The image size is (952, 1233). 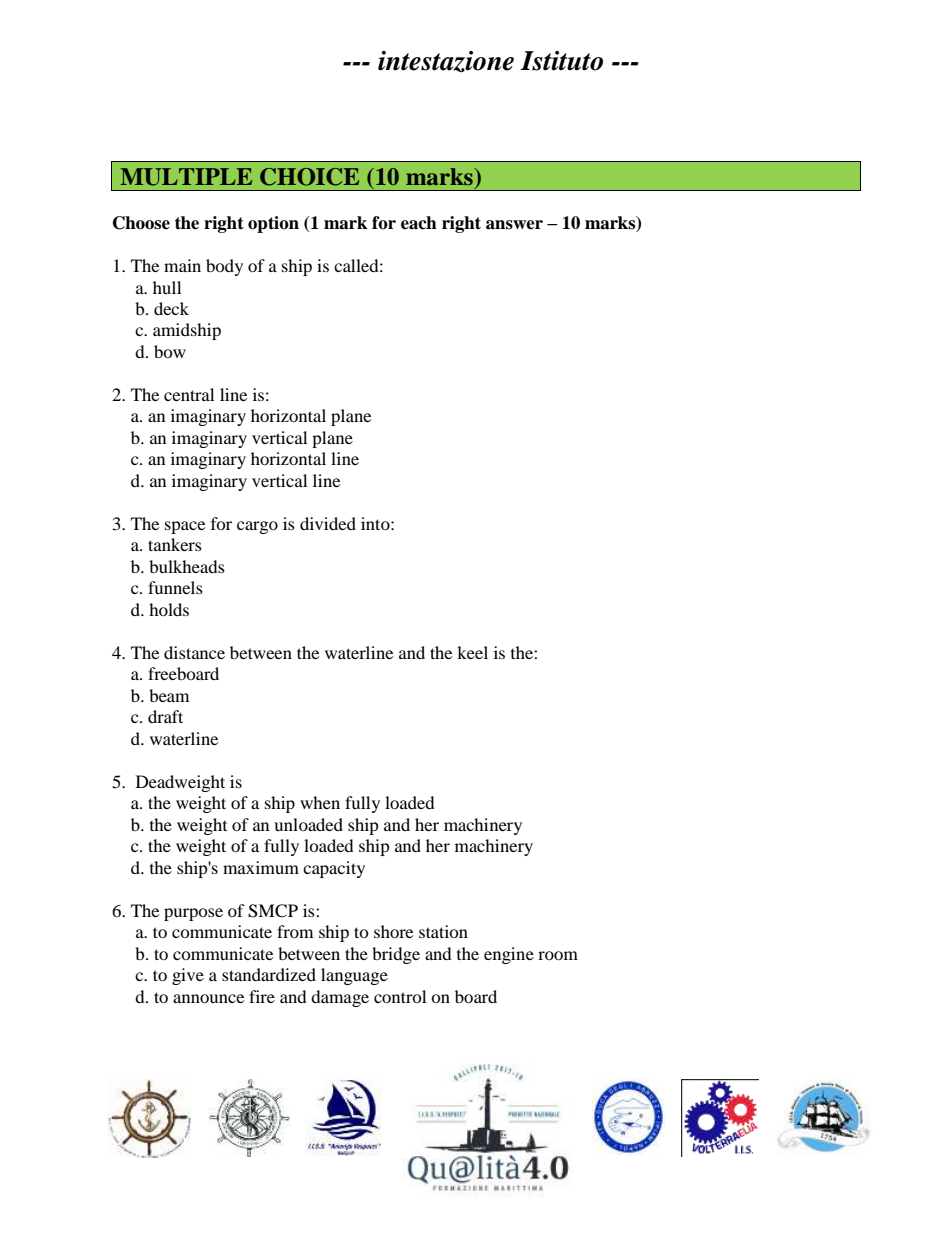 I want to click on engine, so click(x=509, y=955).
